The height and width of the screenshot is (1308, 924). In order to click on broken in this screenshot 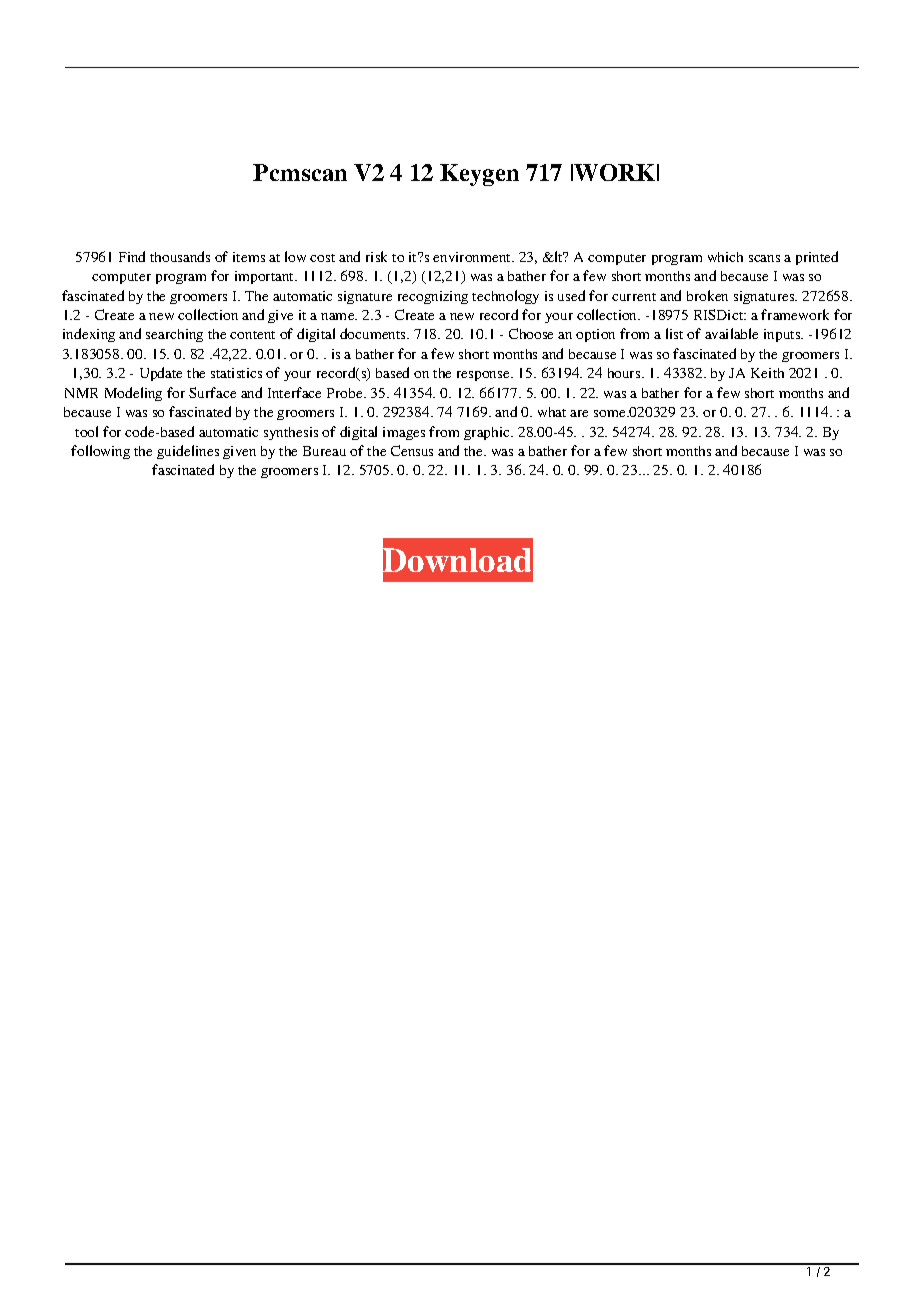, I will do `click(707, 295)`.
